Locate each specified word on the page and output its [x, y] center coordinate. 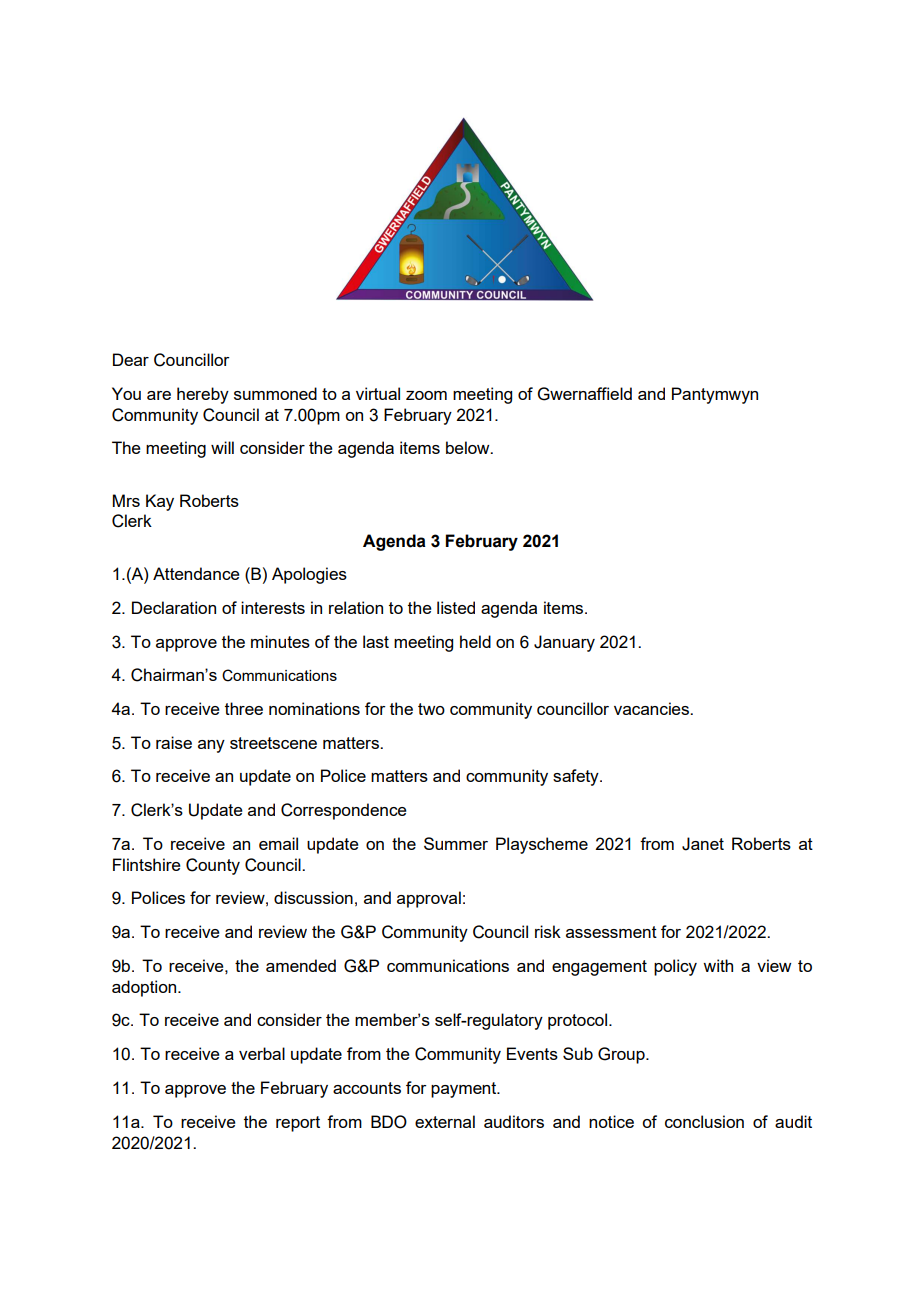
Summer [456, 843]
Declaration [174, 607]
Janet [703, 844]
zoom [426, 395]
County [213, 866]
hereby [203, 395]
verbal [262, 1053]
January [564, 643]
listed [456, 607]
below [469, 447]
